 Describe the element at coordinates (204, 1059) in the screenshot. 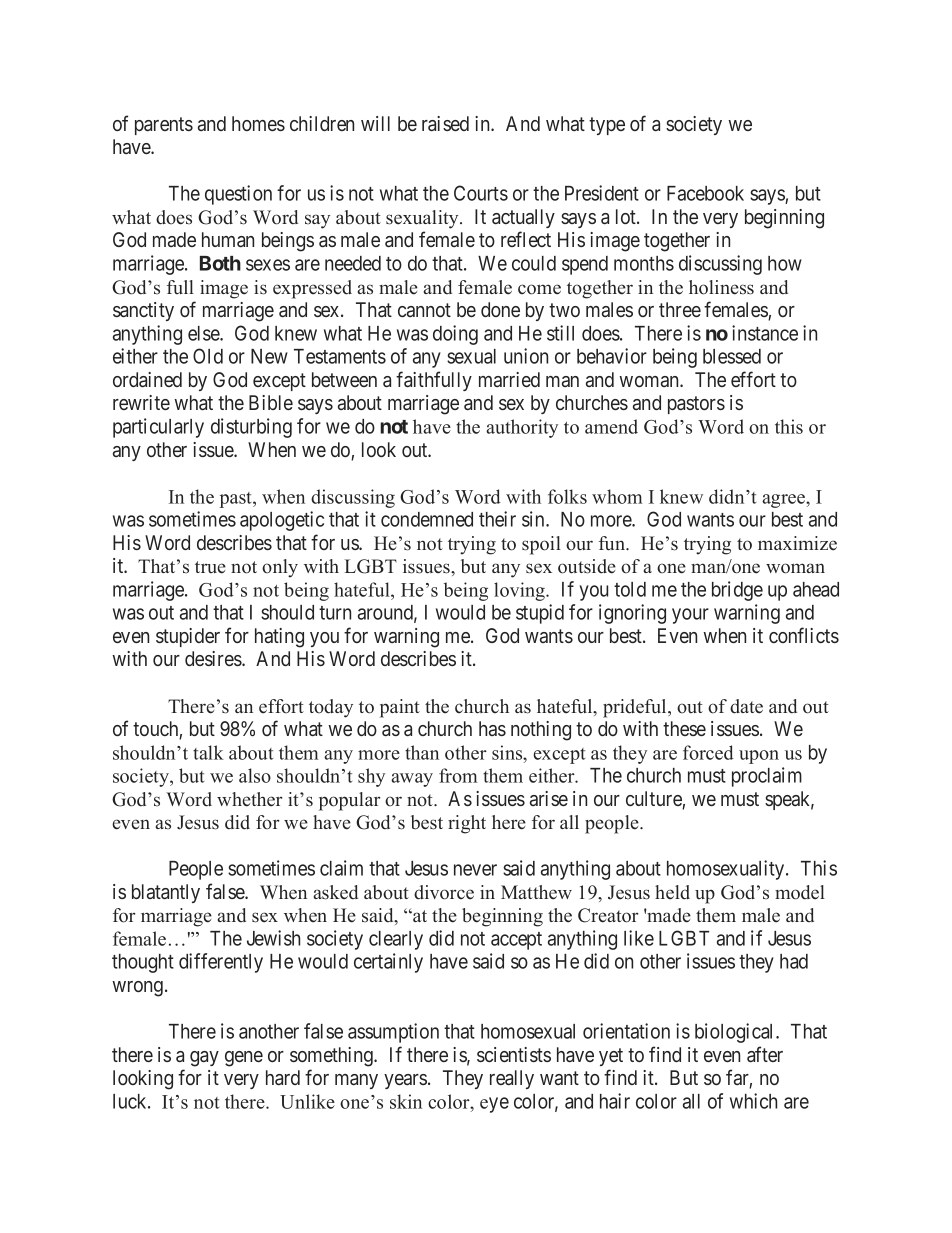

I see `gay` at that location.
